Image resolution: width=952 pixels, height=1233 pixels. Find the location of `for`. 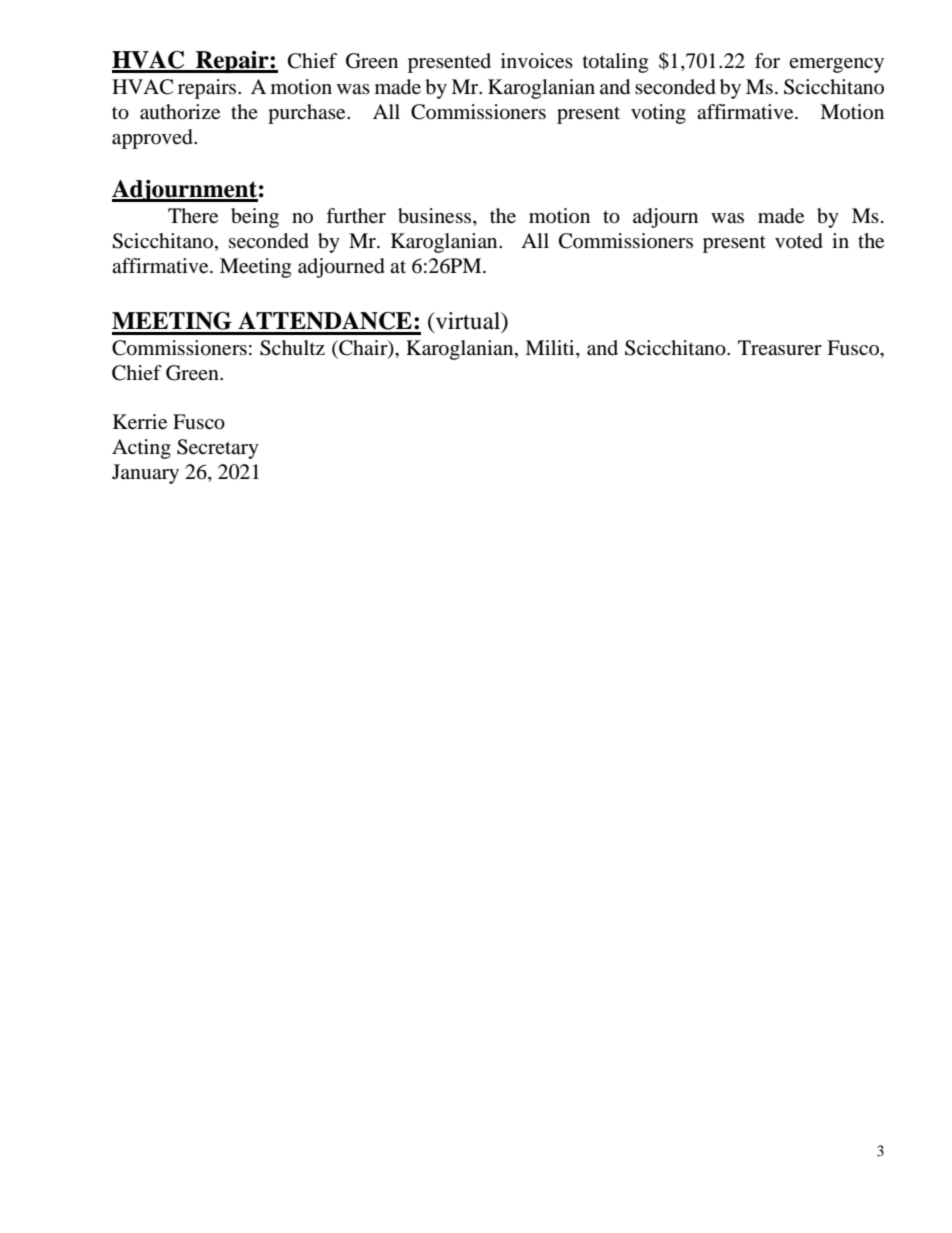

for is located at coordinates (767, 60).
